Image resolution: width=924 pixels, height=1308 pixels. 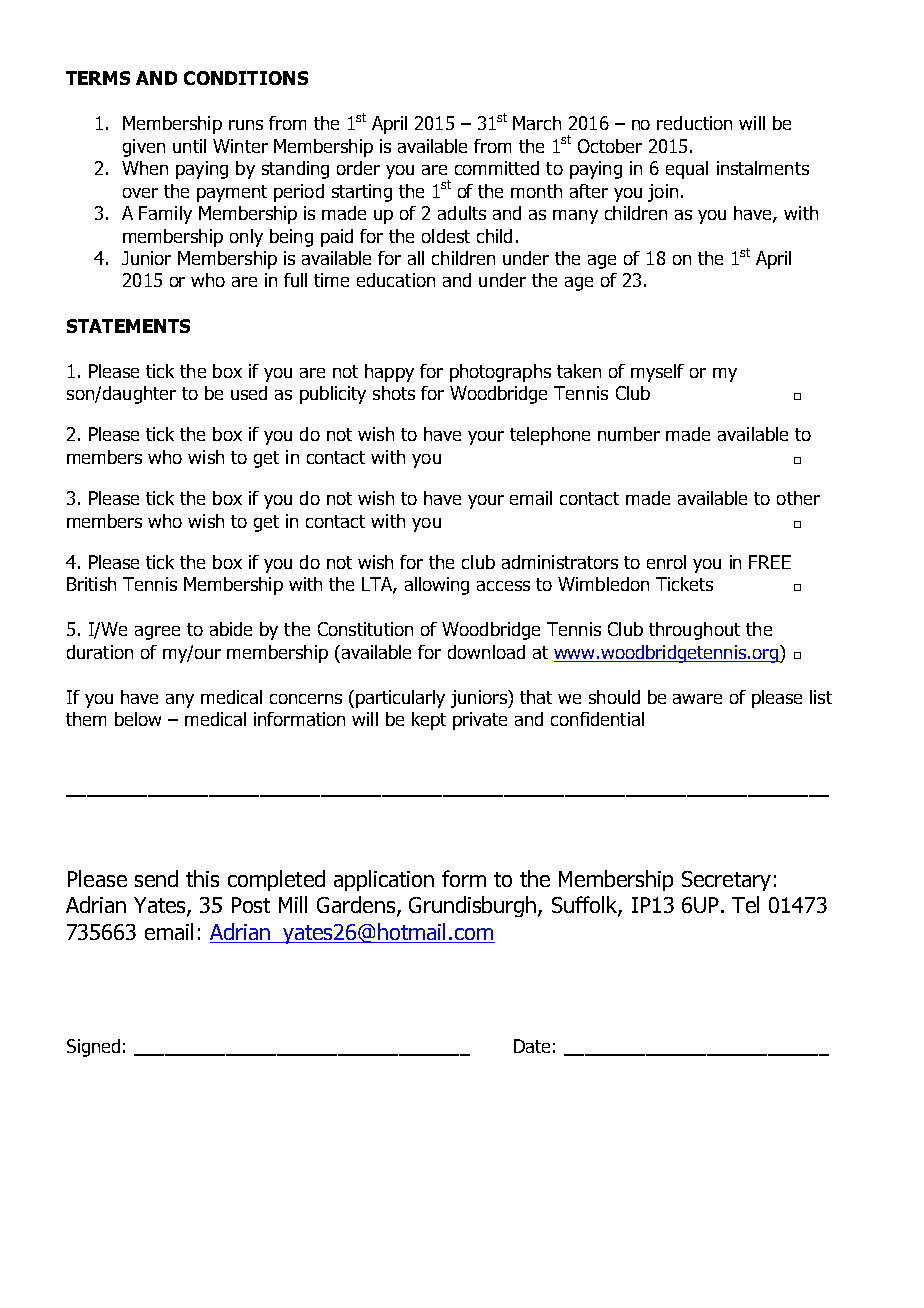 What do you see at coordinates (357, 906) in the screenshot?
I see `Gardens` at bounding box center [357, 906].
